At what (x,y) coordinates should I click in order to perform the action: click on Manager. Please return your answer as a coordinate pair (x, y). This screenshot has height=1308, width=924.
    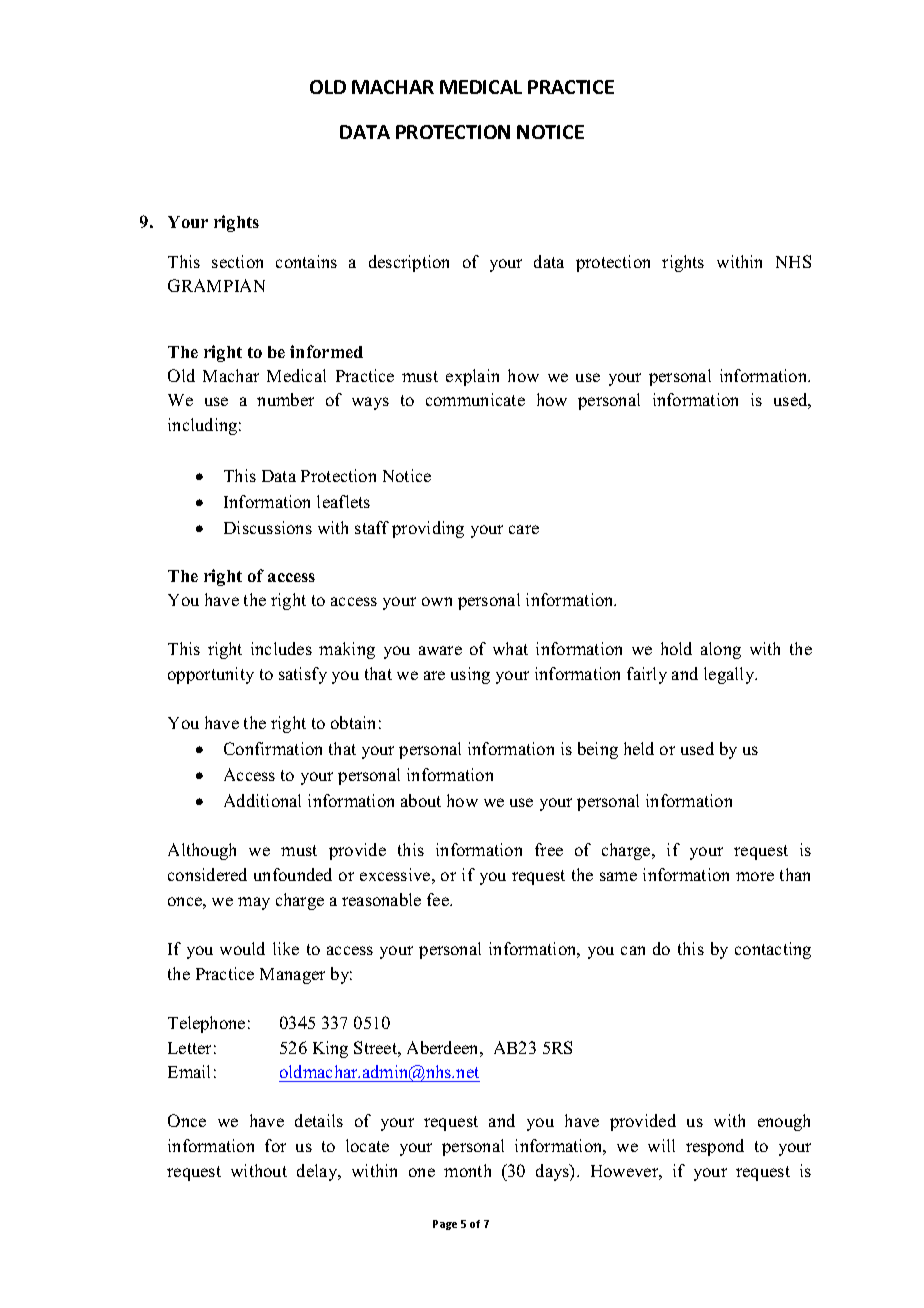
    Looking at the image, I should click on (292, 976).
